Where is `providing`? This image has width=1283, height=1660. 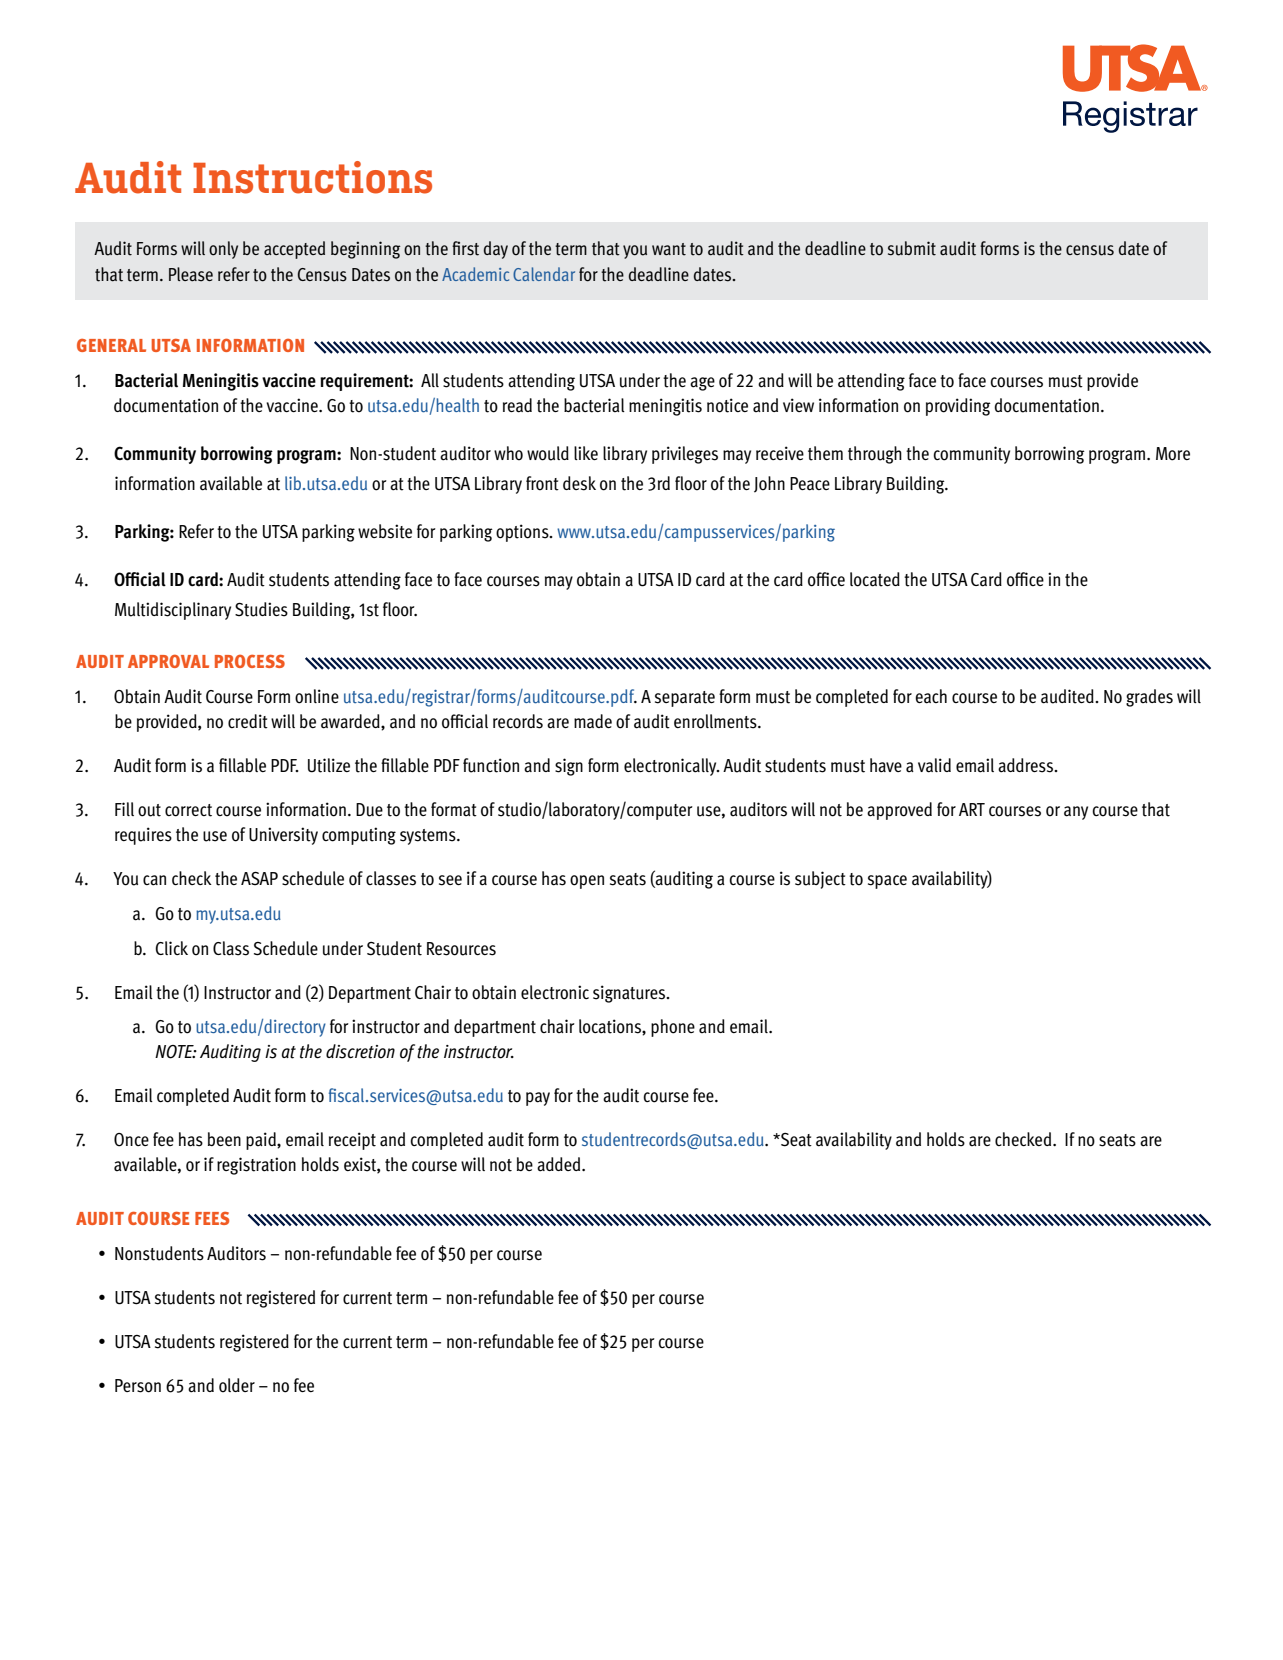 providing is located at coordinates (958, 407).
